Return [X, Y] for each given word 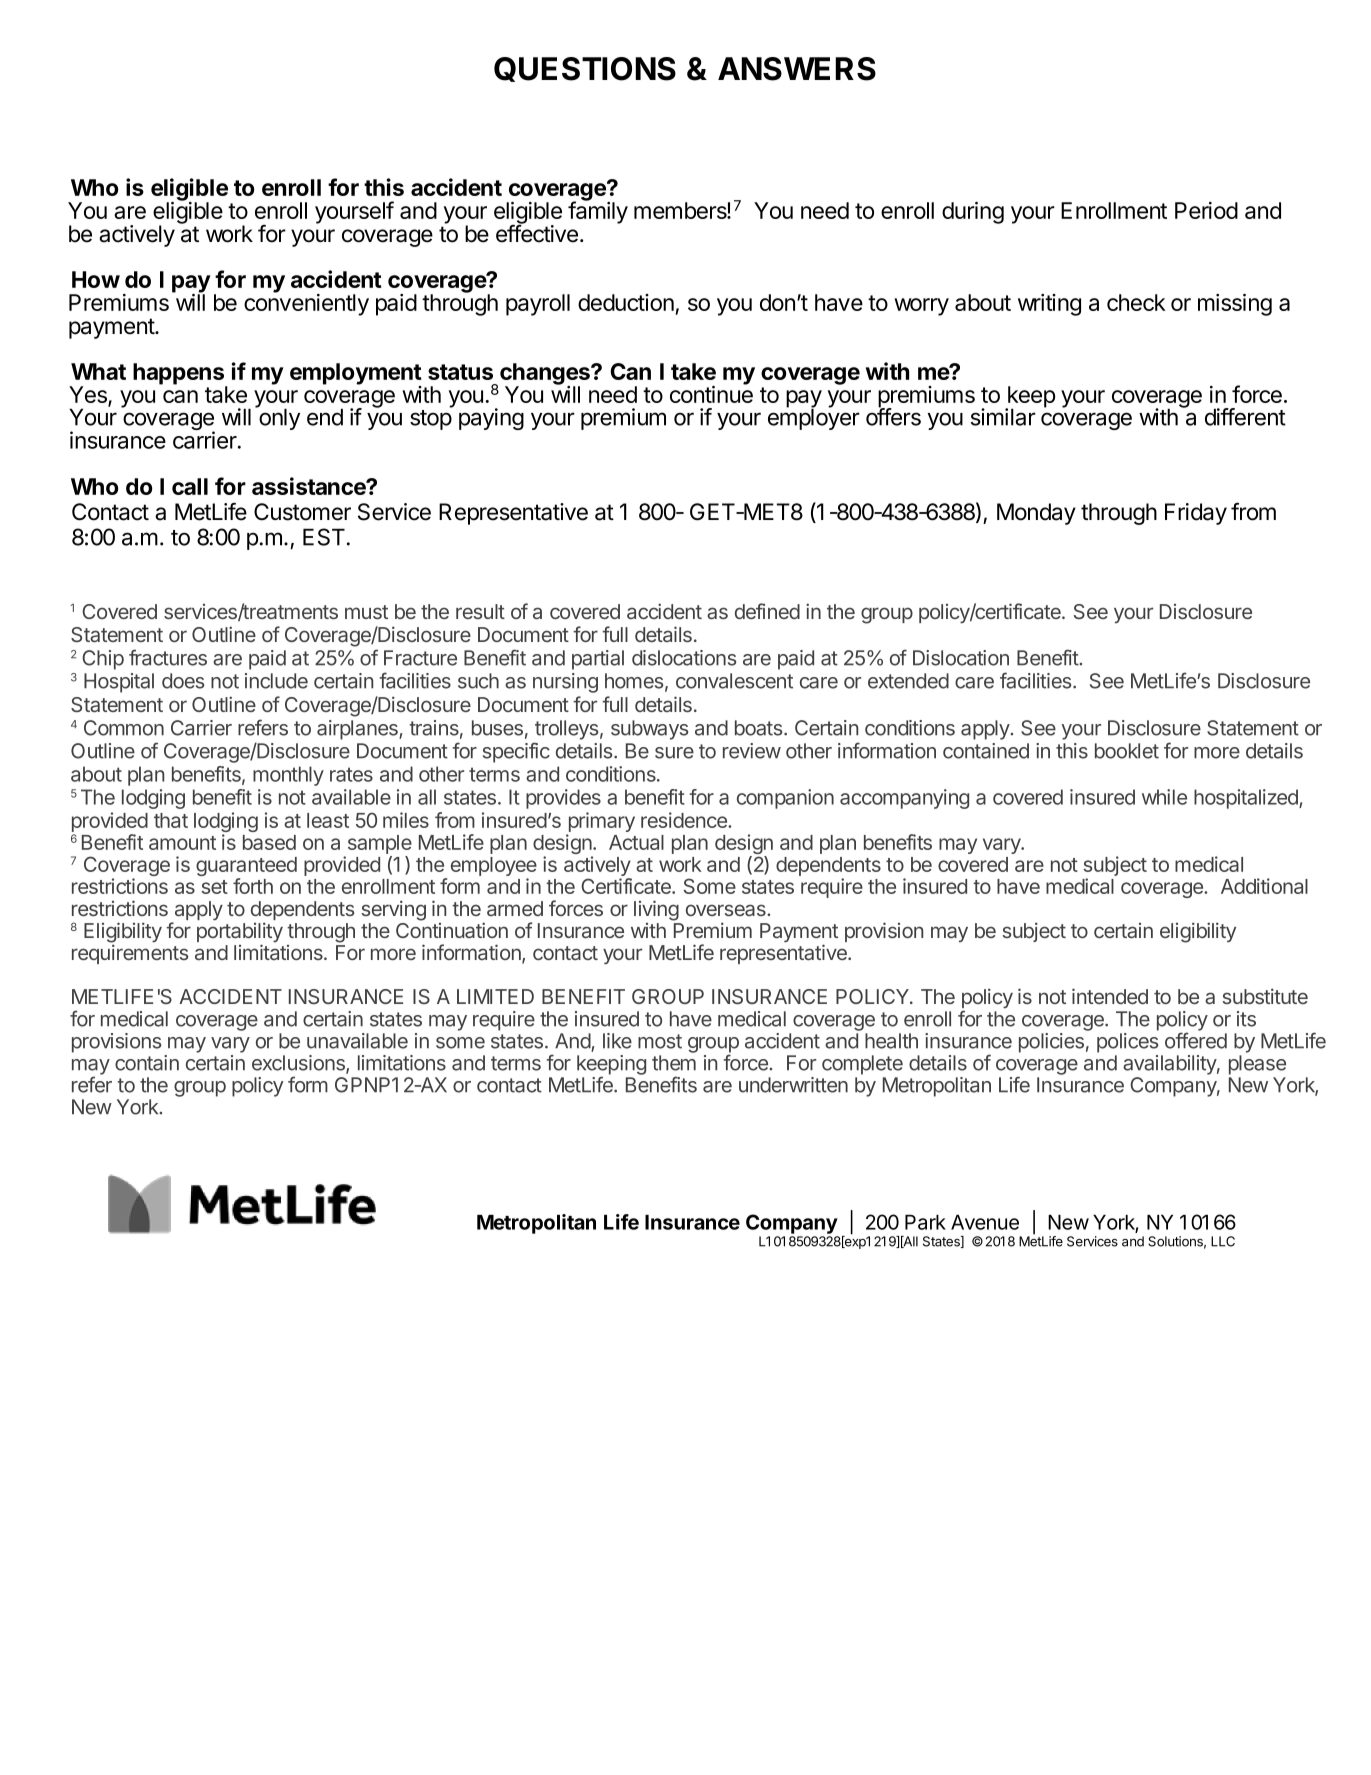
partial [598, 660]
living [656, 910]
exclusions [299, 1064]
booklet [1127, 751]
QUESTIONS [585, 69]
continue [711, 393]
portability [240, 933]
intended [1110, 996]
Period [1206, 210]
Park [925, 1222]
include [276, 681]
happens [180, 375]
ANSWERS [797, 69]
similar [1003, 417]
